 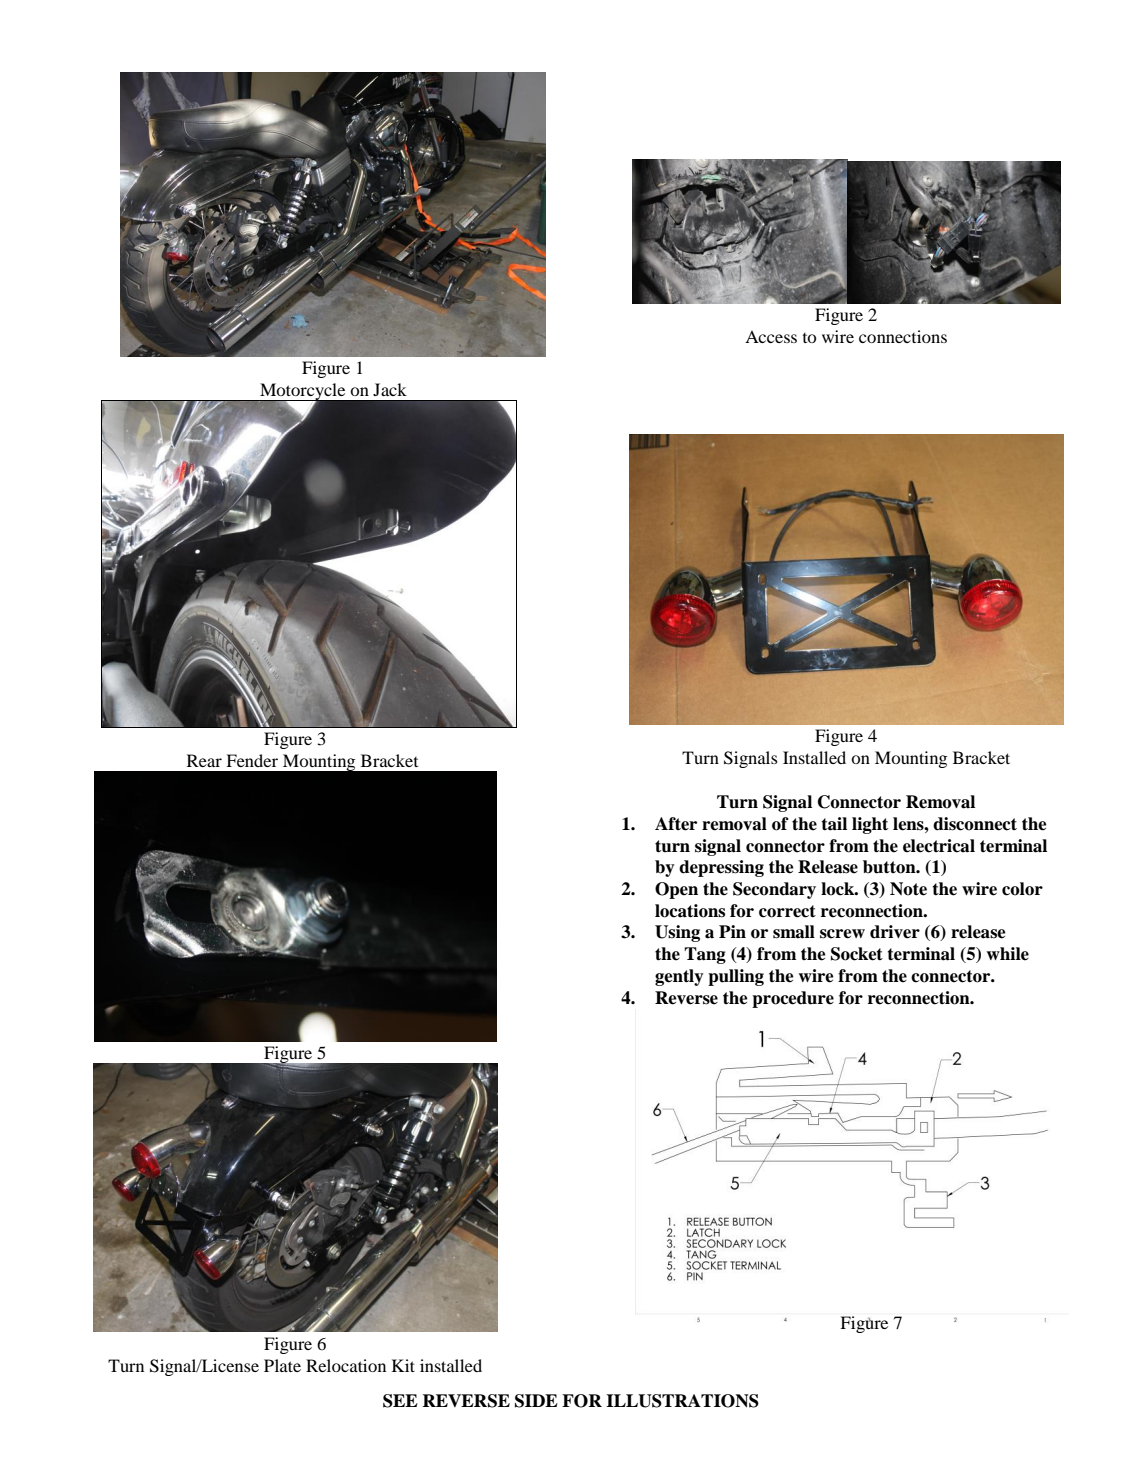 What do you see at coordinates (771, 337) in the screenshot?
I see `Access` at bounding box center [771, 337].
